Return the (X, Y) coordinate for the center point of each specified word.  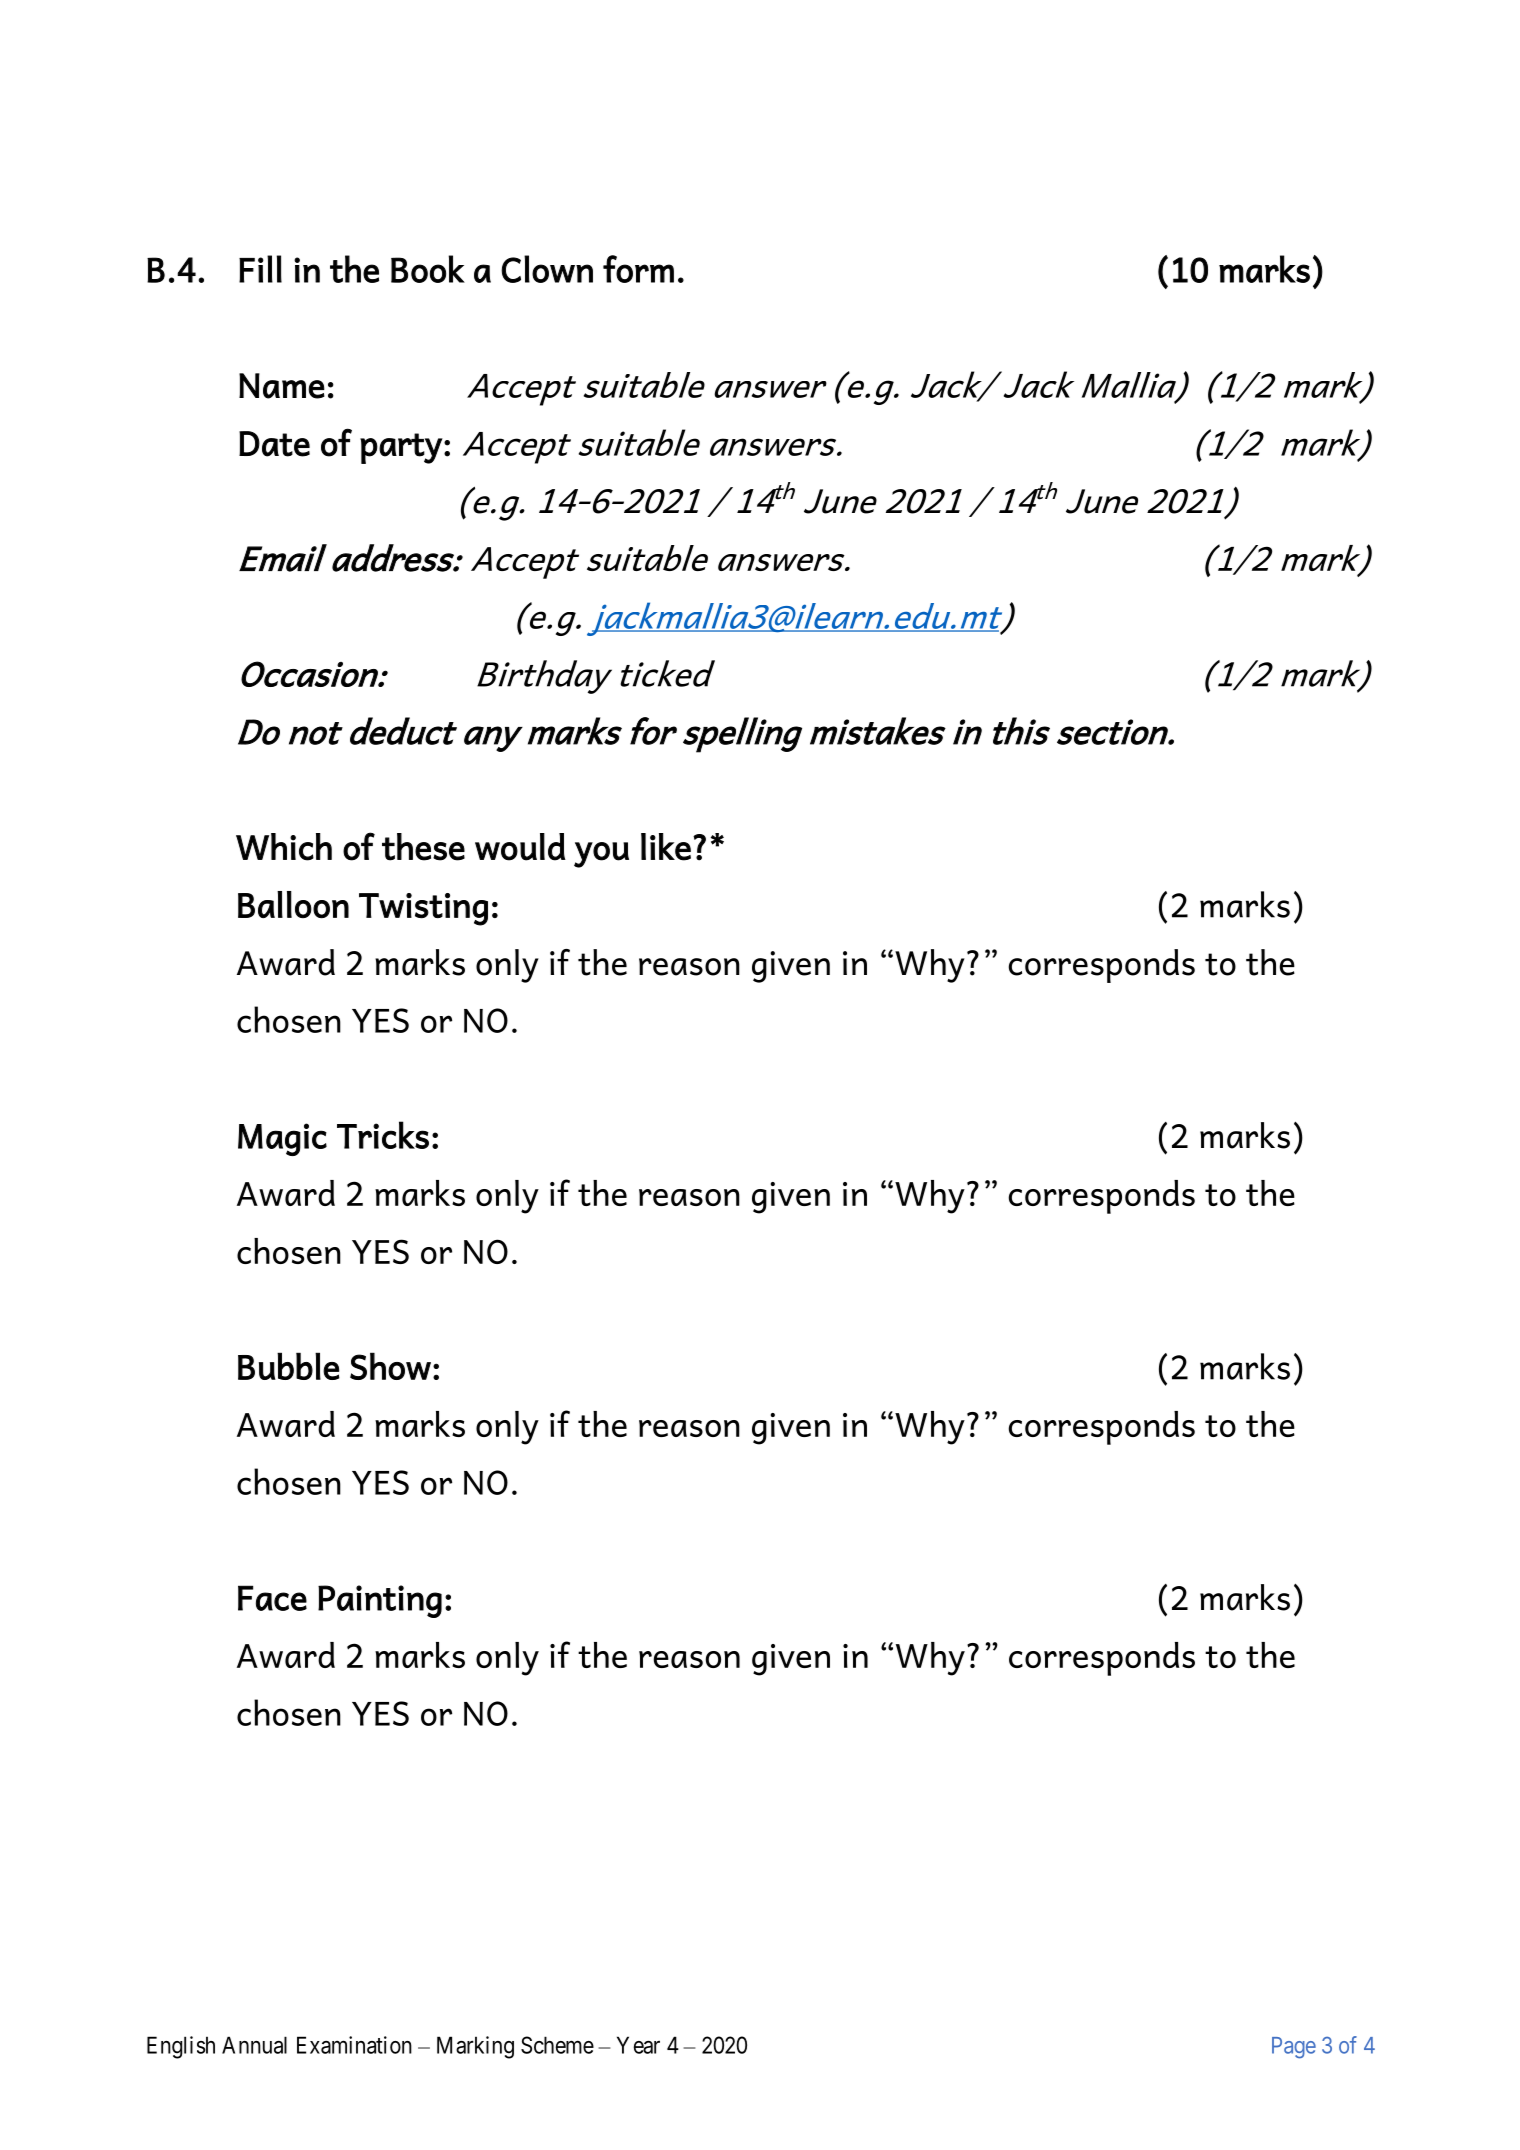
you (601, 855)
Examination (354, 2045)
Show (390, 1366)
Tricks (383, 1135)
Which (284, 847)
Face (272, 1598)
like (666, 847)
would (520, 847)
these (423, 847)
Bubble (289, 1366)
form (638, 269)
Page (1294, 2048)
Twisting (423, 909)
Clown (547, 269)
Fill (260, 269)
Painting (380, 1601)
